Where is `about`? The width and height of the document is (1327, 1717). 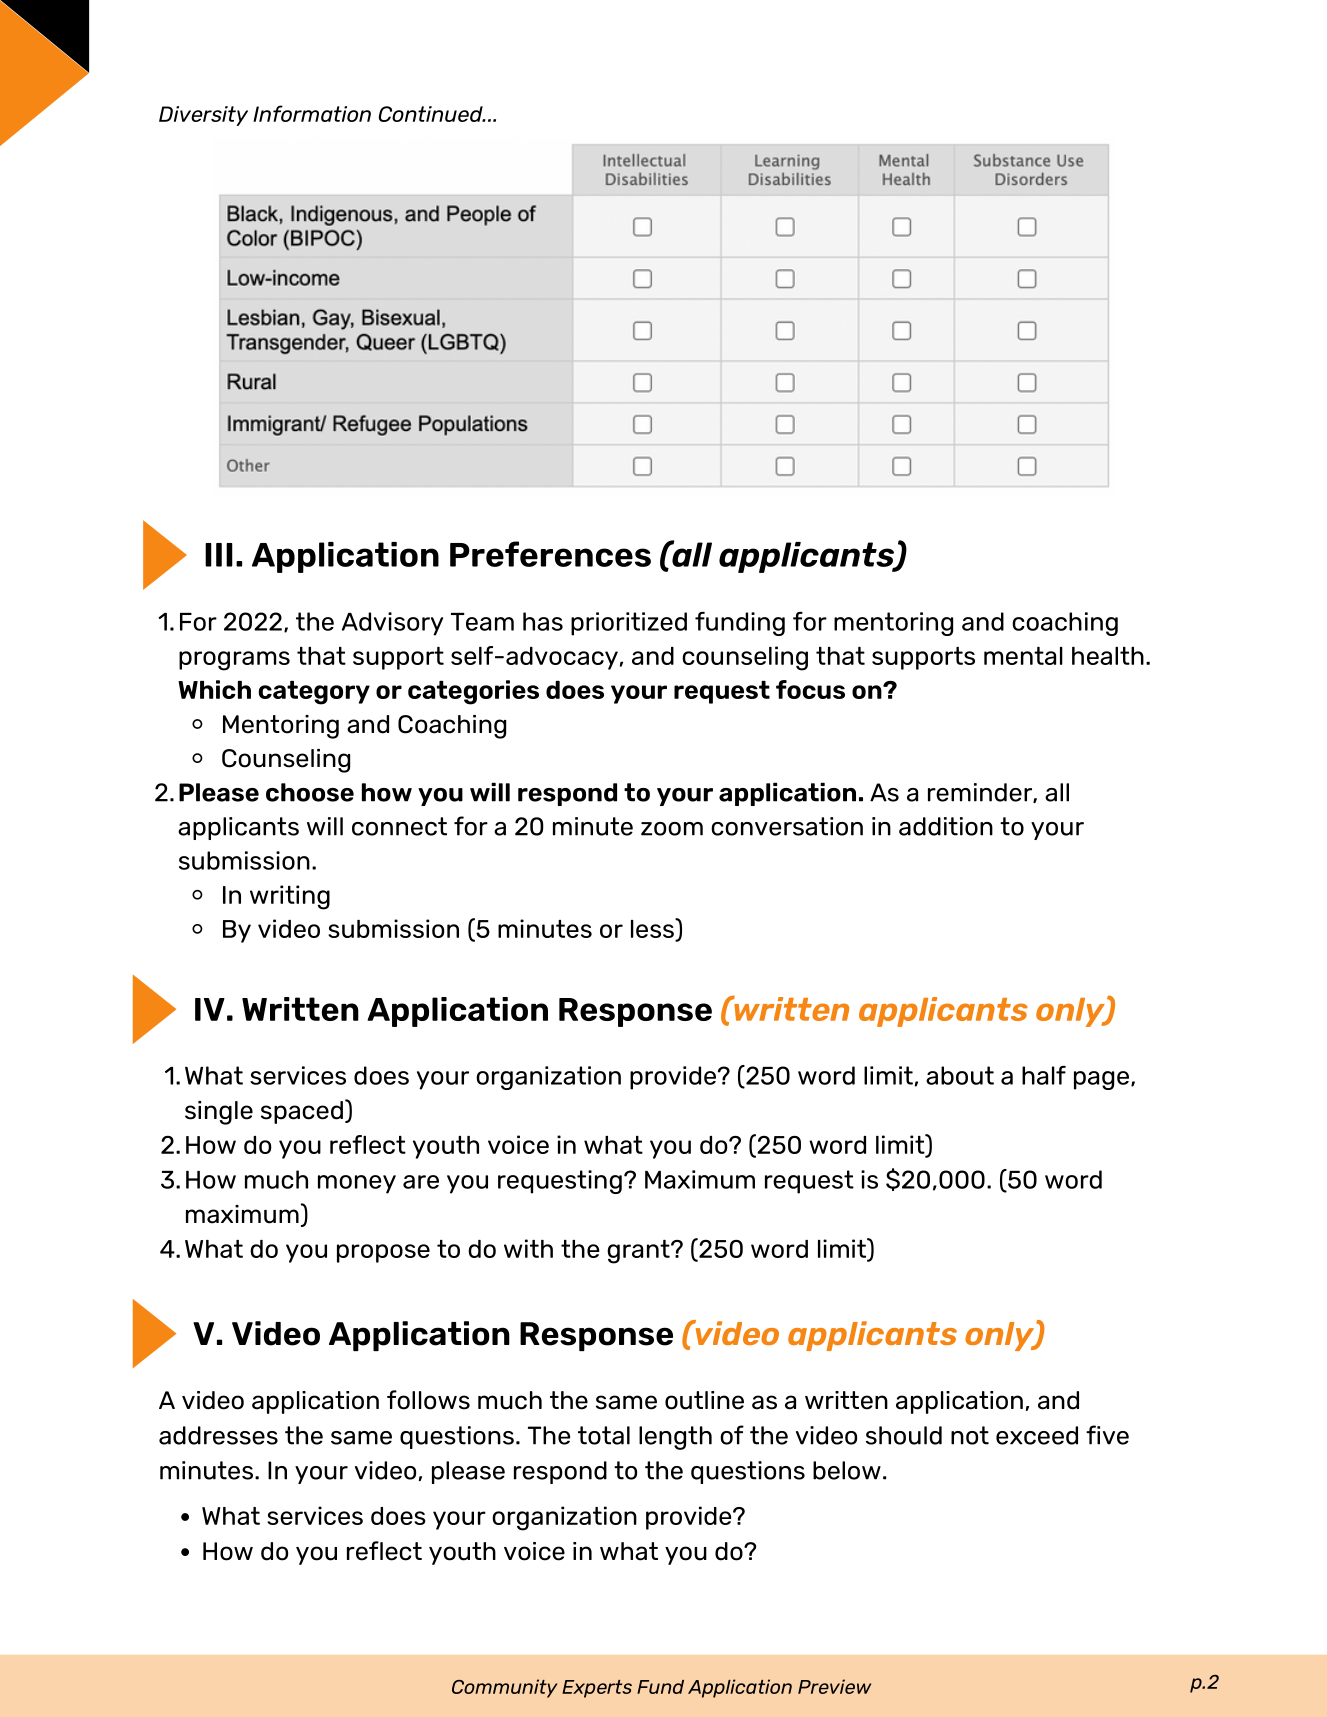
about is located at coordinates (960, 1075).
